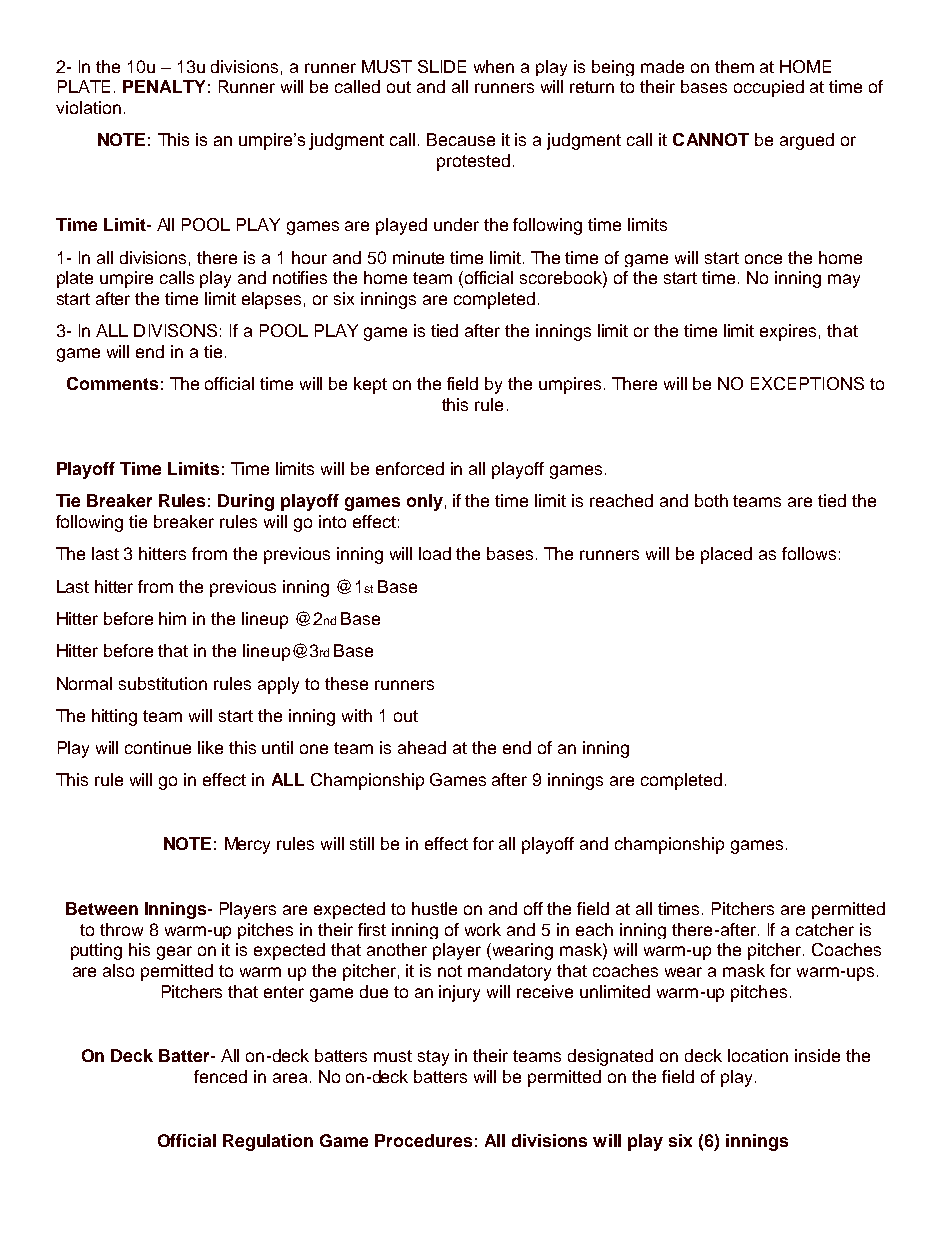 The height and width of the page is (1233, 952). What do you see at coordinates (442, 66) in the page?
I see `SLIDE` at bounding box center [442, 66].
